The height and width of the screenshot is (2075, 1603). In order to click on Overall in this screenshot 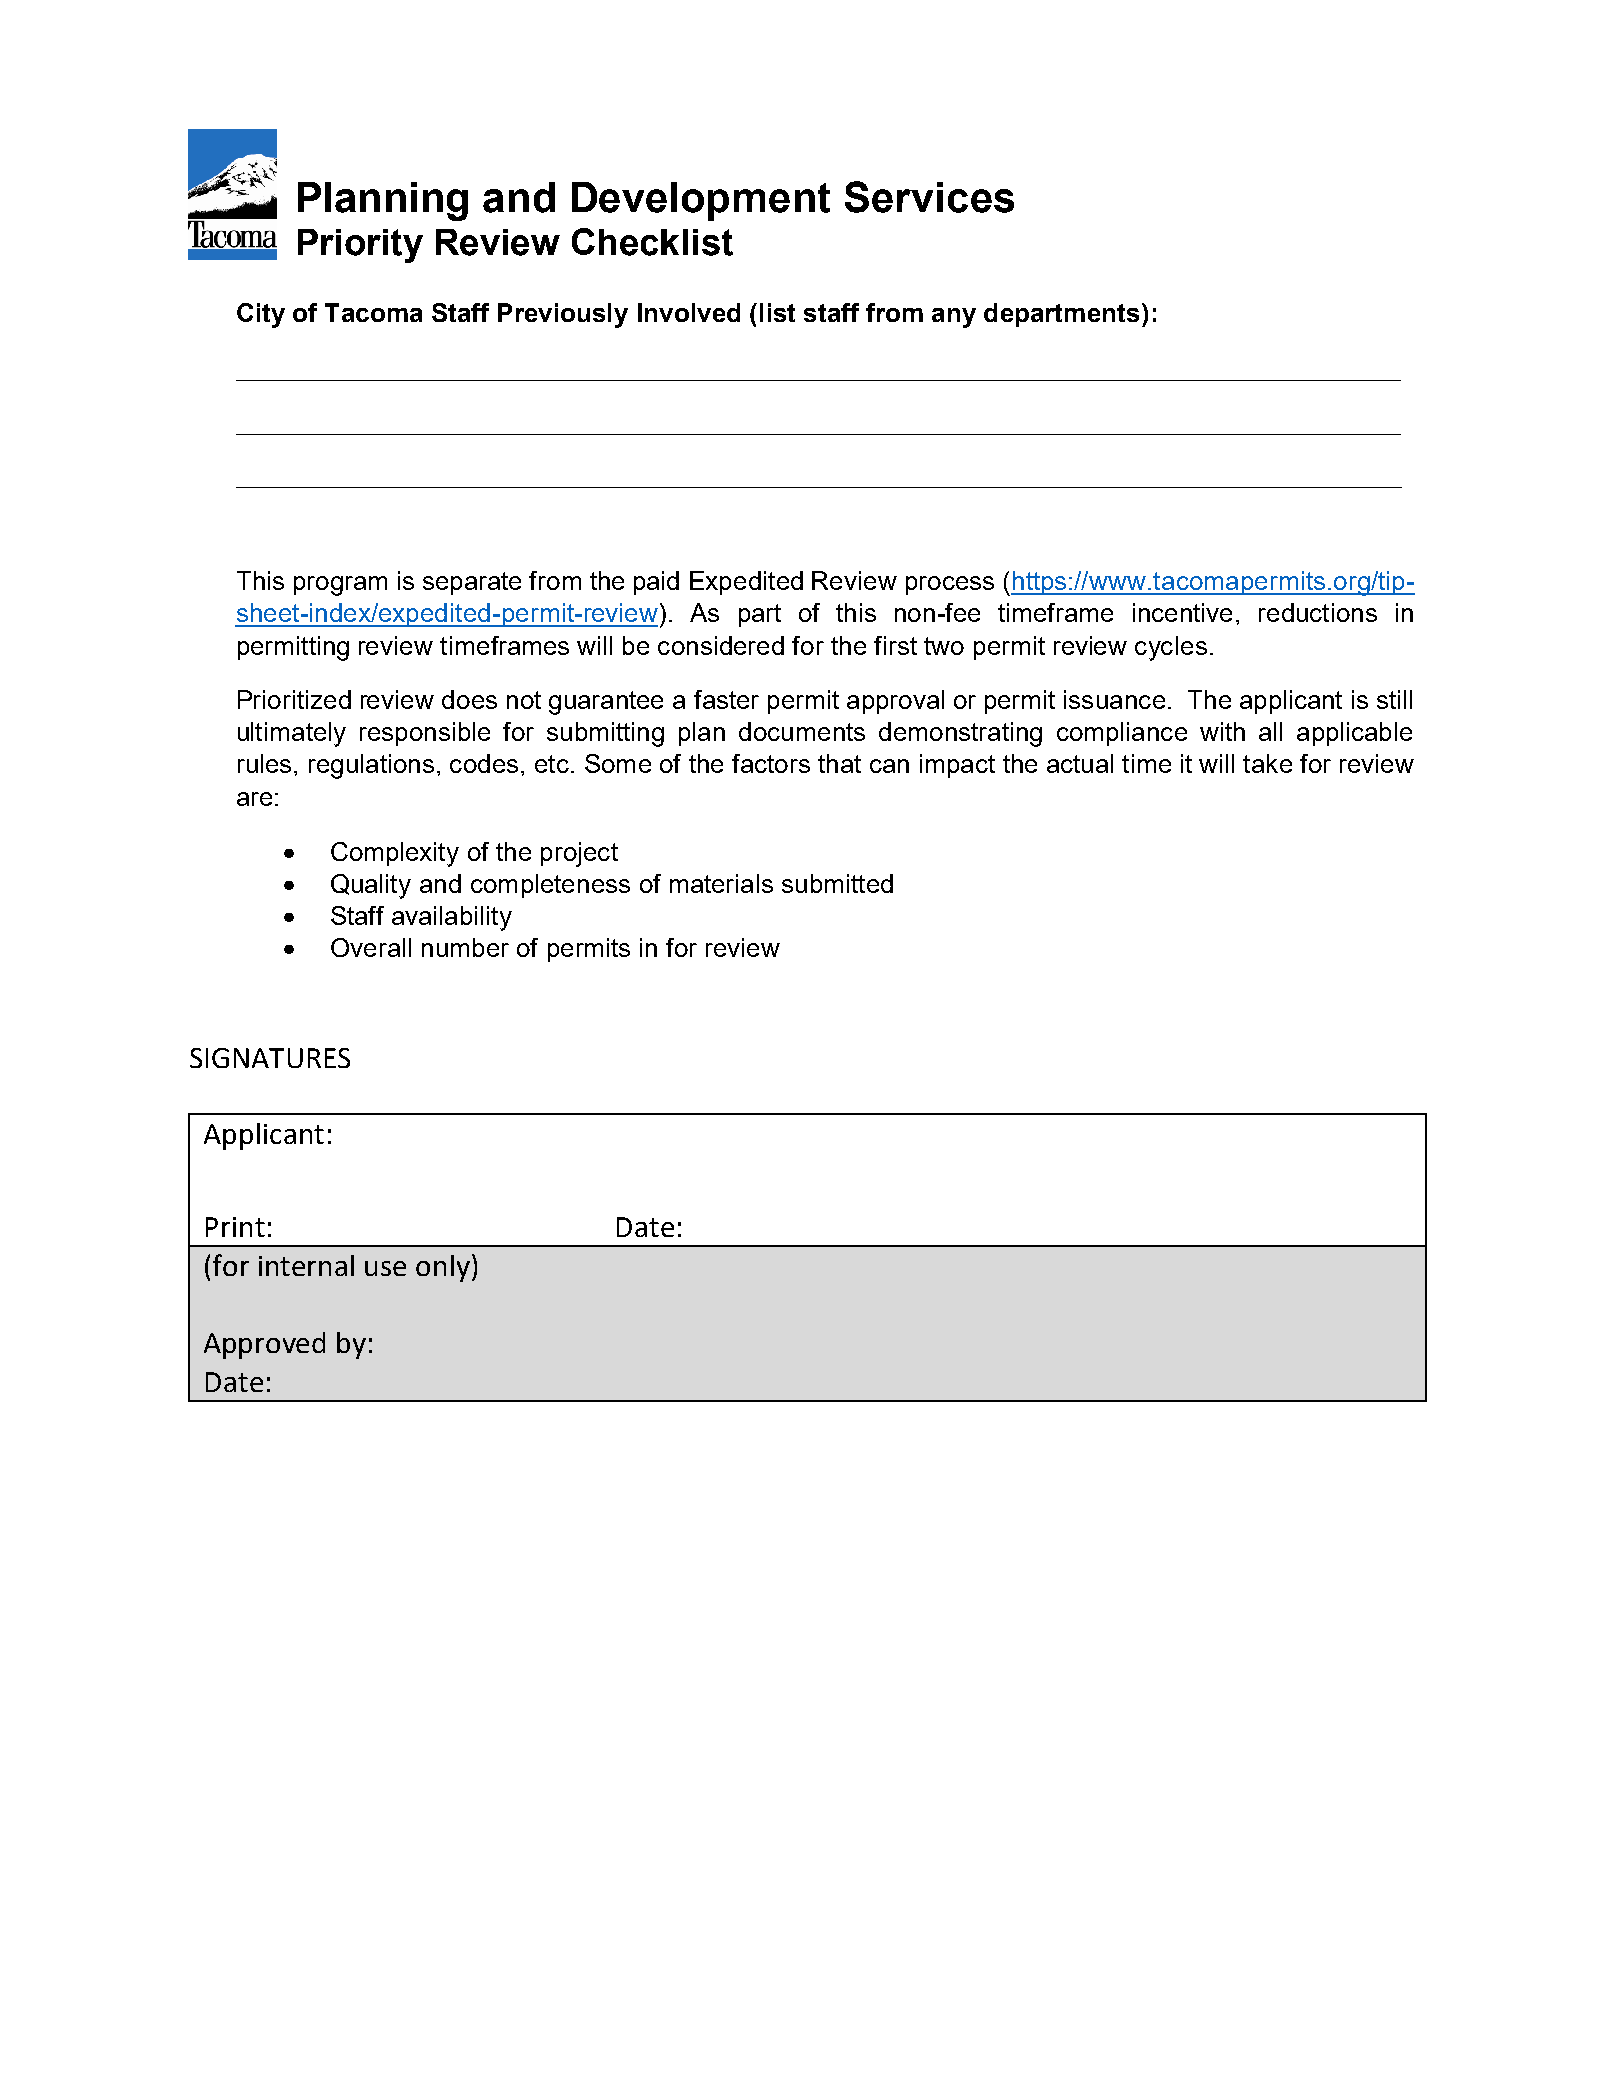, I will do `click(371, 947)`.
